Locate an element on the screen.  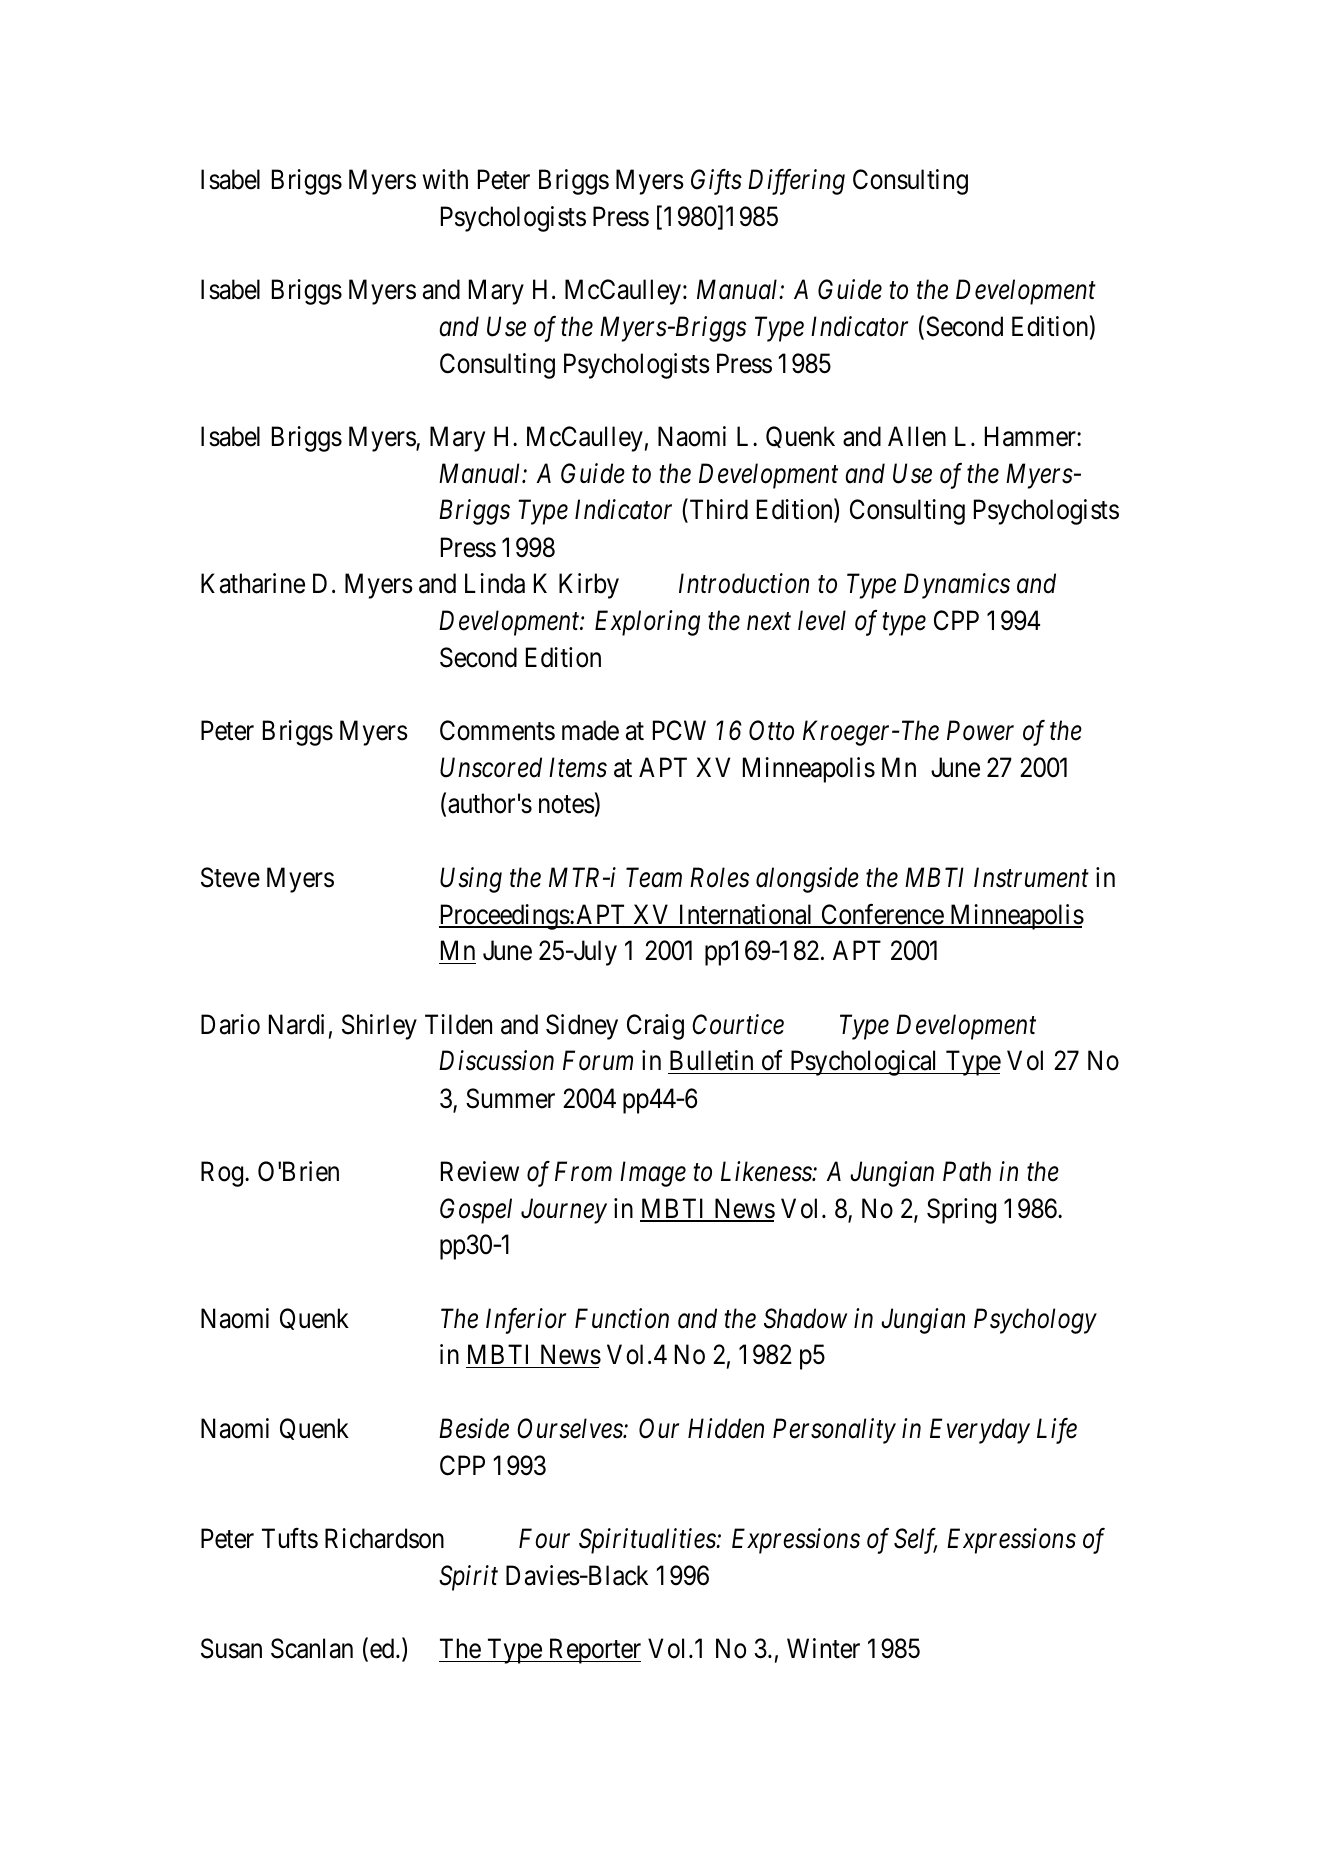
Rog is located at coordinates (223, 1174).
